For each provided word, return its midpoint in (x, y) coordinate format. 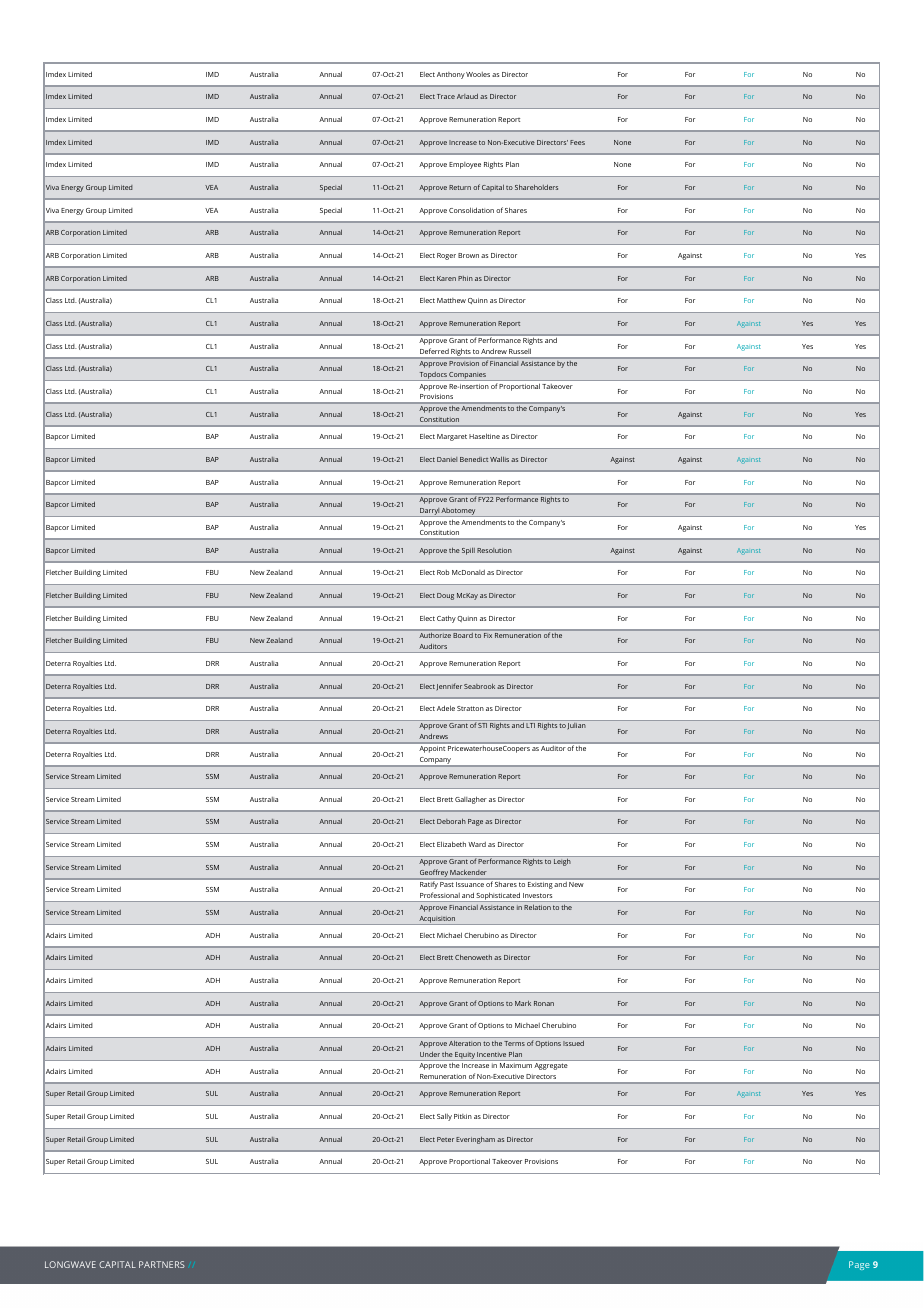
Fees (577, 142)
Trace (446, 96)
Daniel (447, 459)
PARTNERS (162, 1264)
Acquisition (437, 920)
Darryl (429, 512)
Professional (440, 895)
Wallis (499, 459)
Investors (537, 895)
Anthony (451, 75)
